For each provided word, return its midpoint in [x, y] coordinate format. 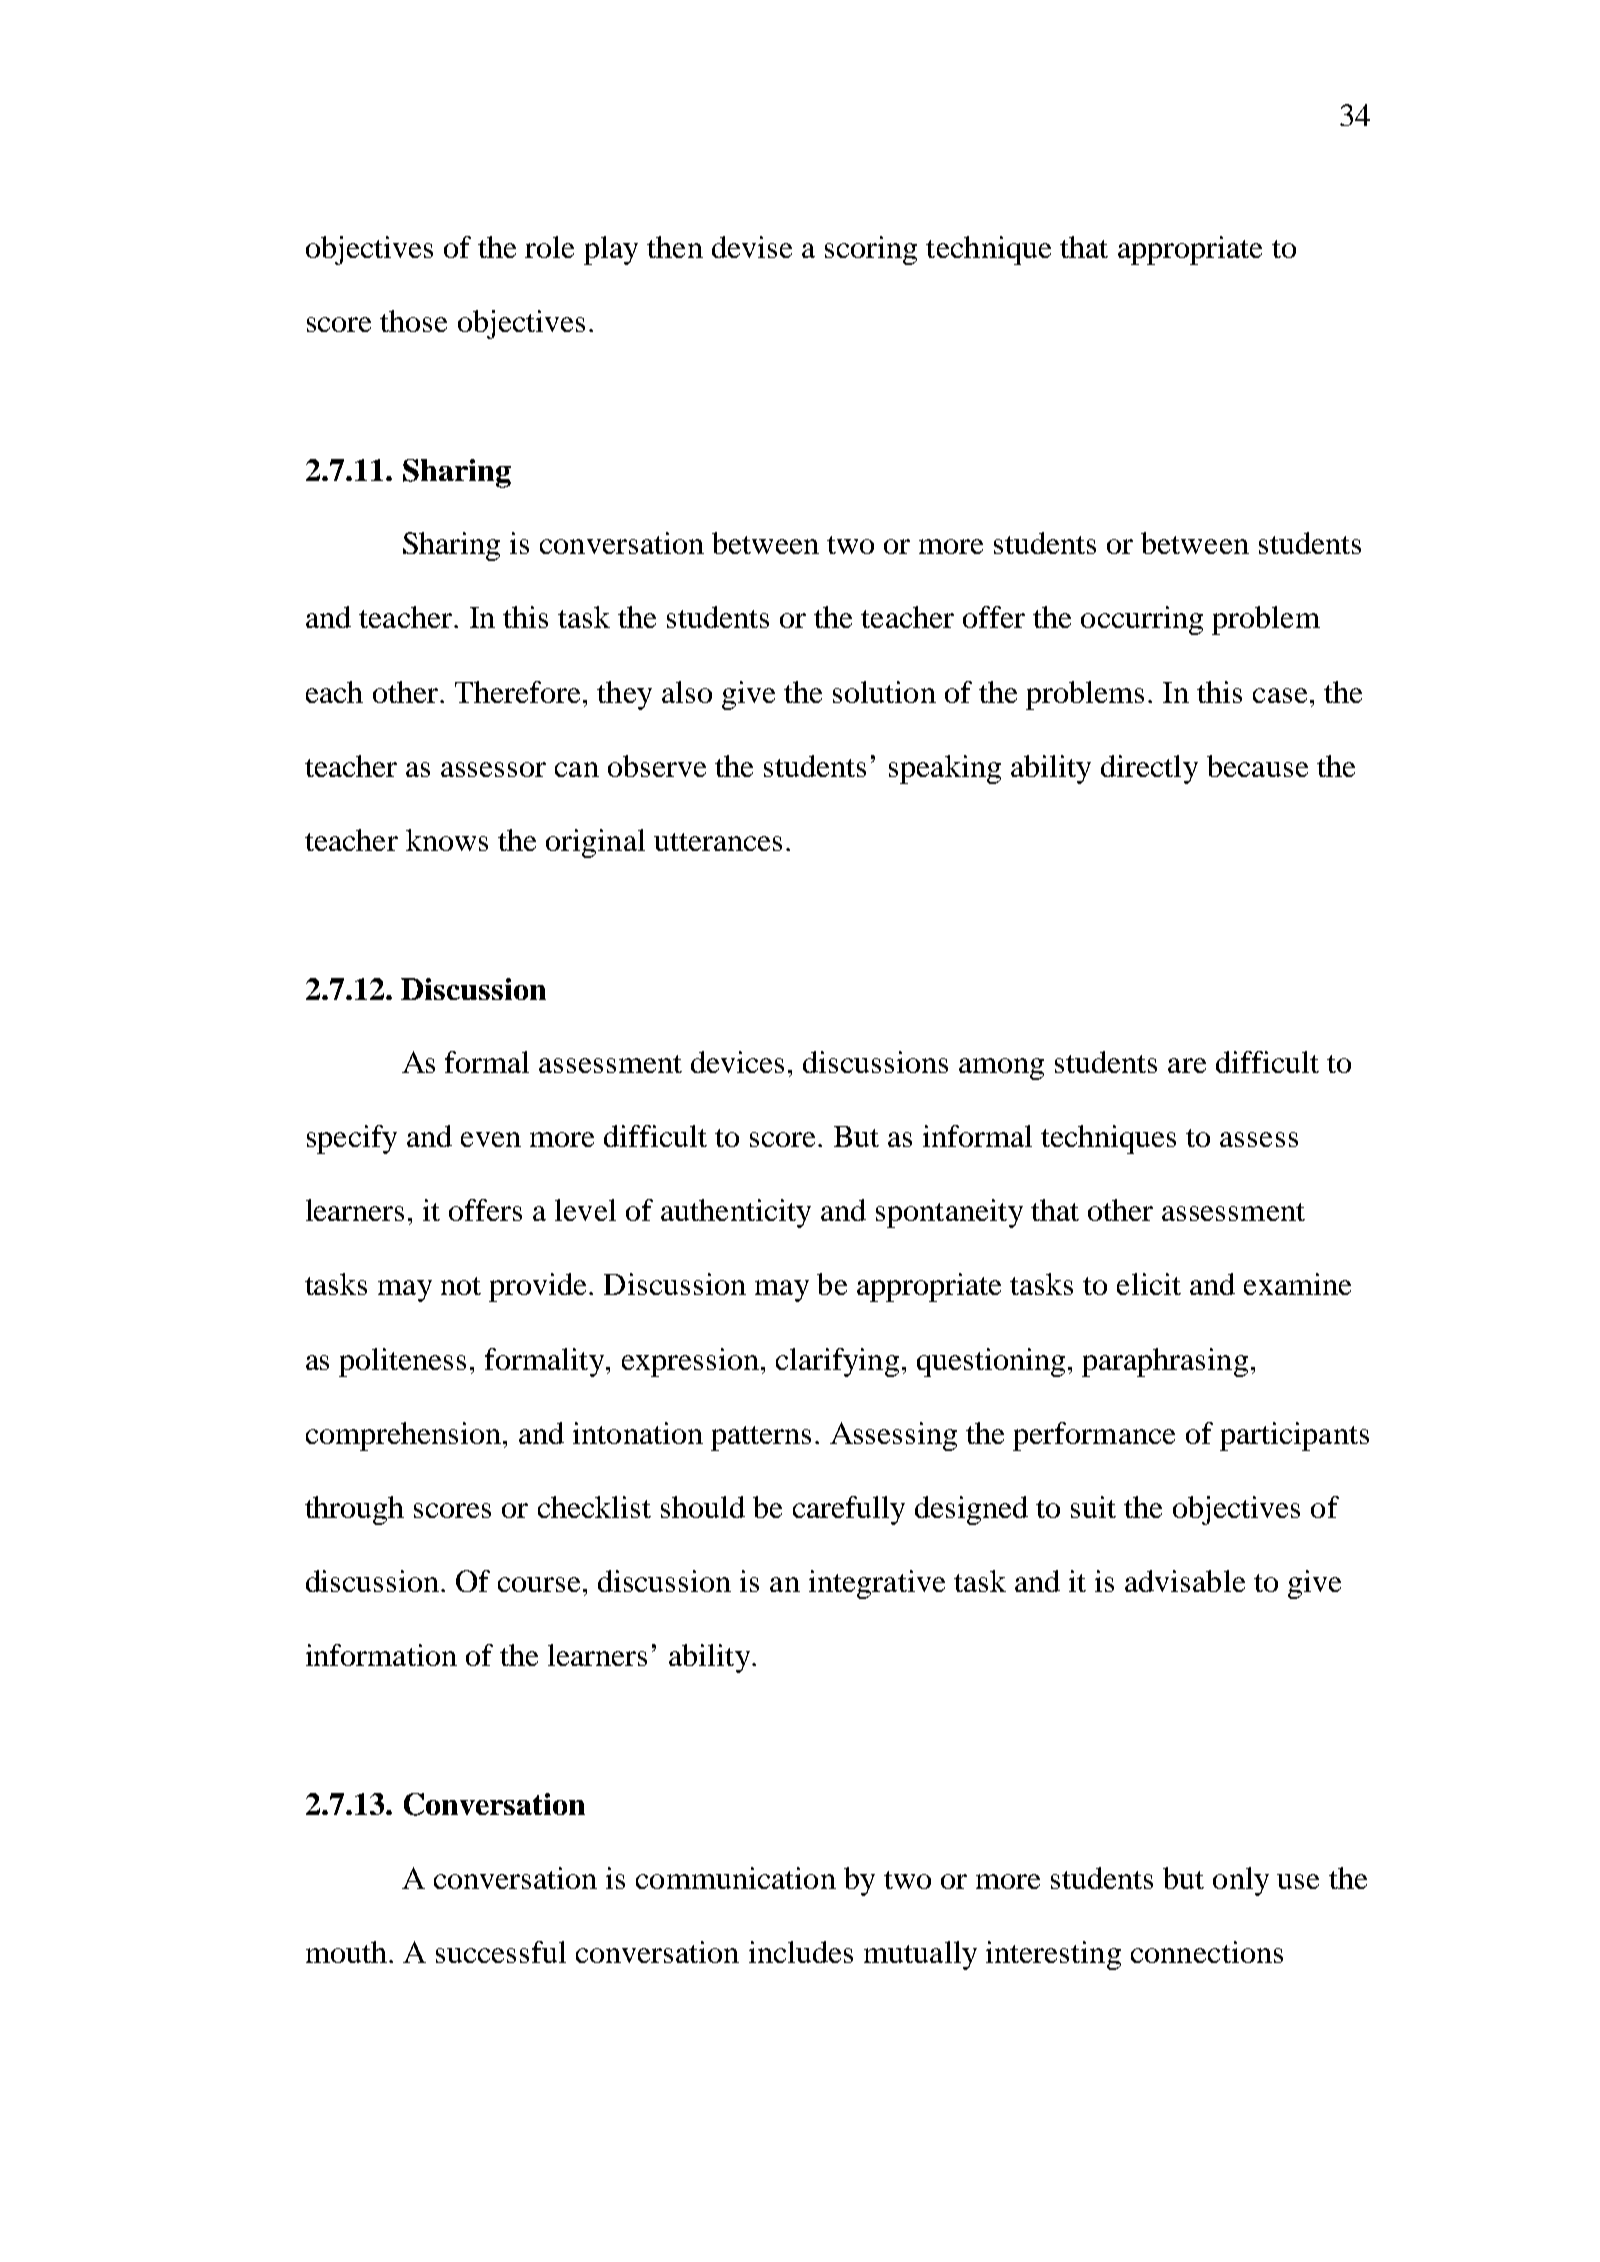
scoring [871, 250]
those [413, 321]
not [461, 1286]
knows [447, 840]
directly [1149, 769]
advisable [1185, 1581]
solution [884, 692]
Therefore [517, 692]
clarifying [837, 1362]
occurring [1142, 620]
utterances [718, 842]
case [1280, 695]
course [539, 1584]
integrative [877, 1584]
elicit [1149, 1284]
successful [501, 1952]
